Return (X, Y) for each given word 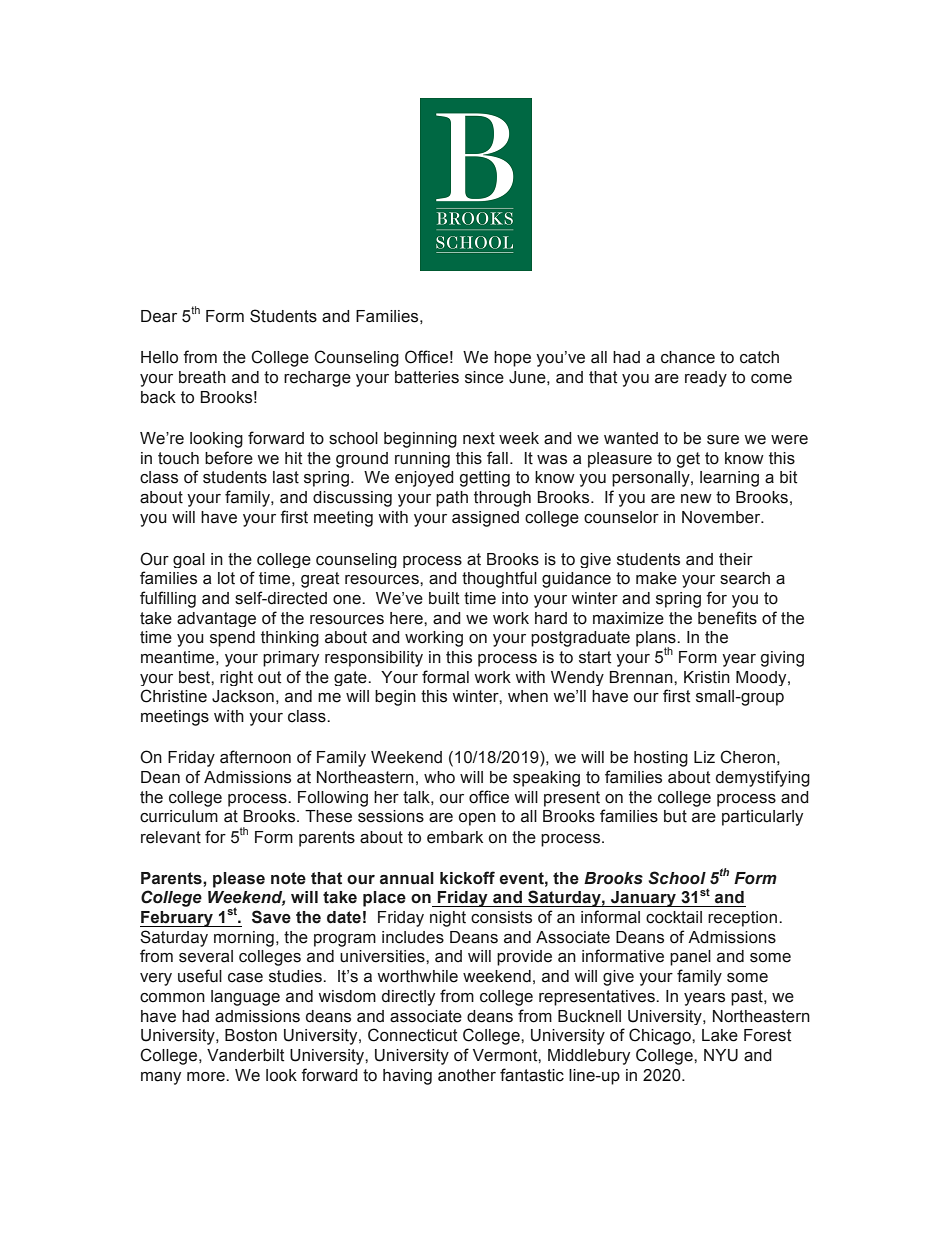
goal (189, 560)
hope (512, 359)
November (722, 517)
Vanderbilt (246, 1055)
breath (202, 377)
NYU (721, 1055)
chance (688, 357)
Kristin (707, 677)
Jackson (243, 696)
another (467, 1075)
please (239, 880)
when (528, 696)
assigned (485, 519)
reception (742, 919)
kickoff (467, 878)
